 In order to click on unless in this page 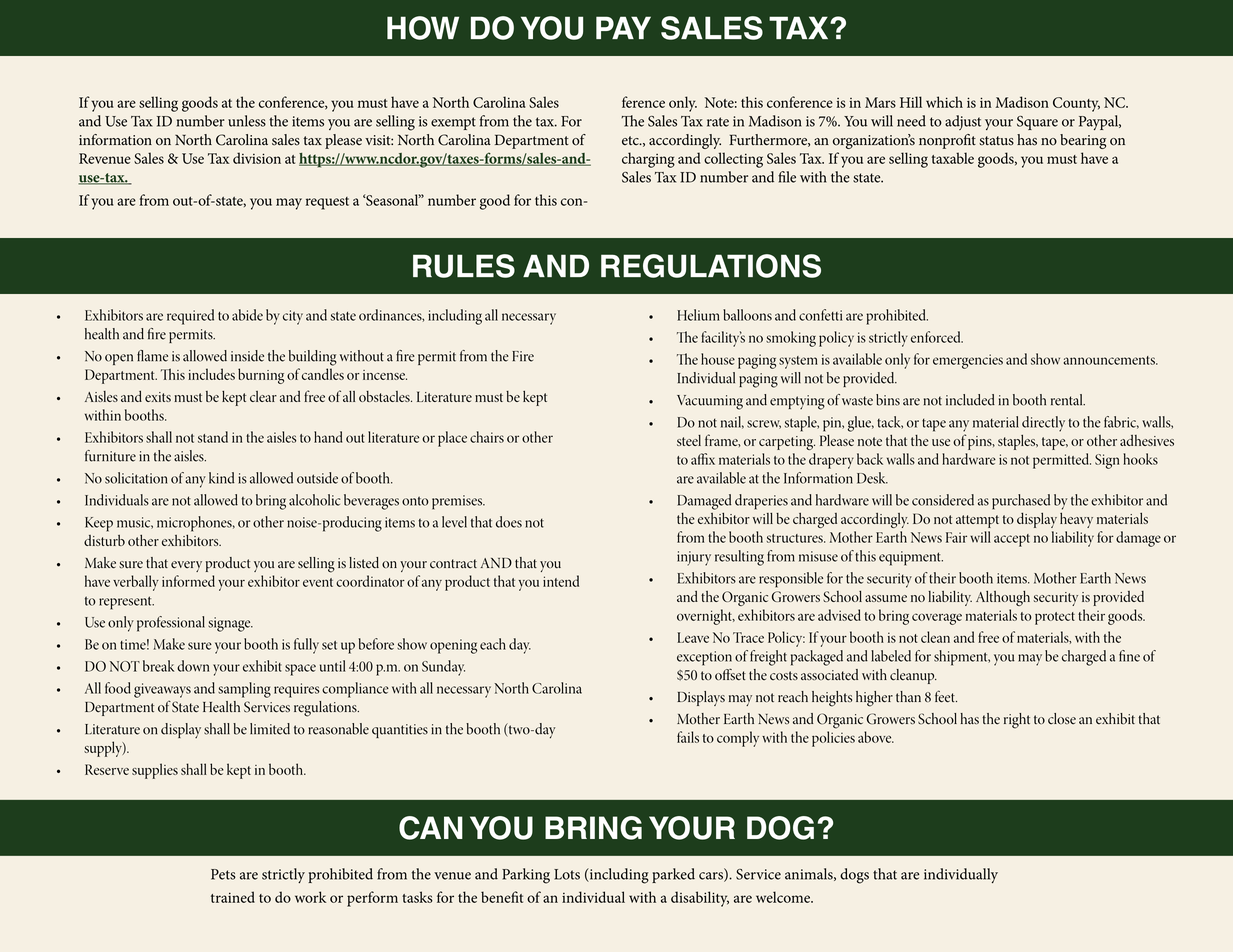, I will do `click(247, 121)`.
